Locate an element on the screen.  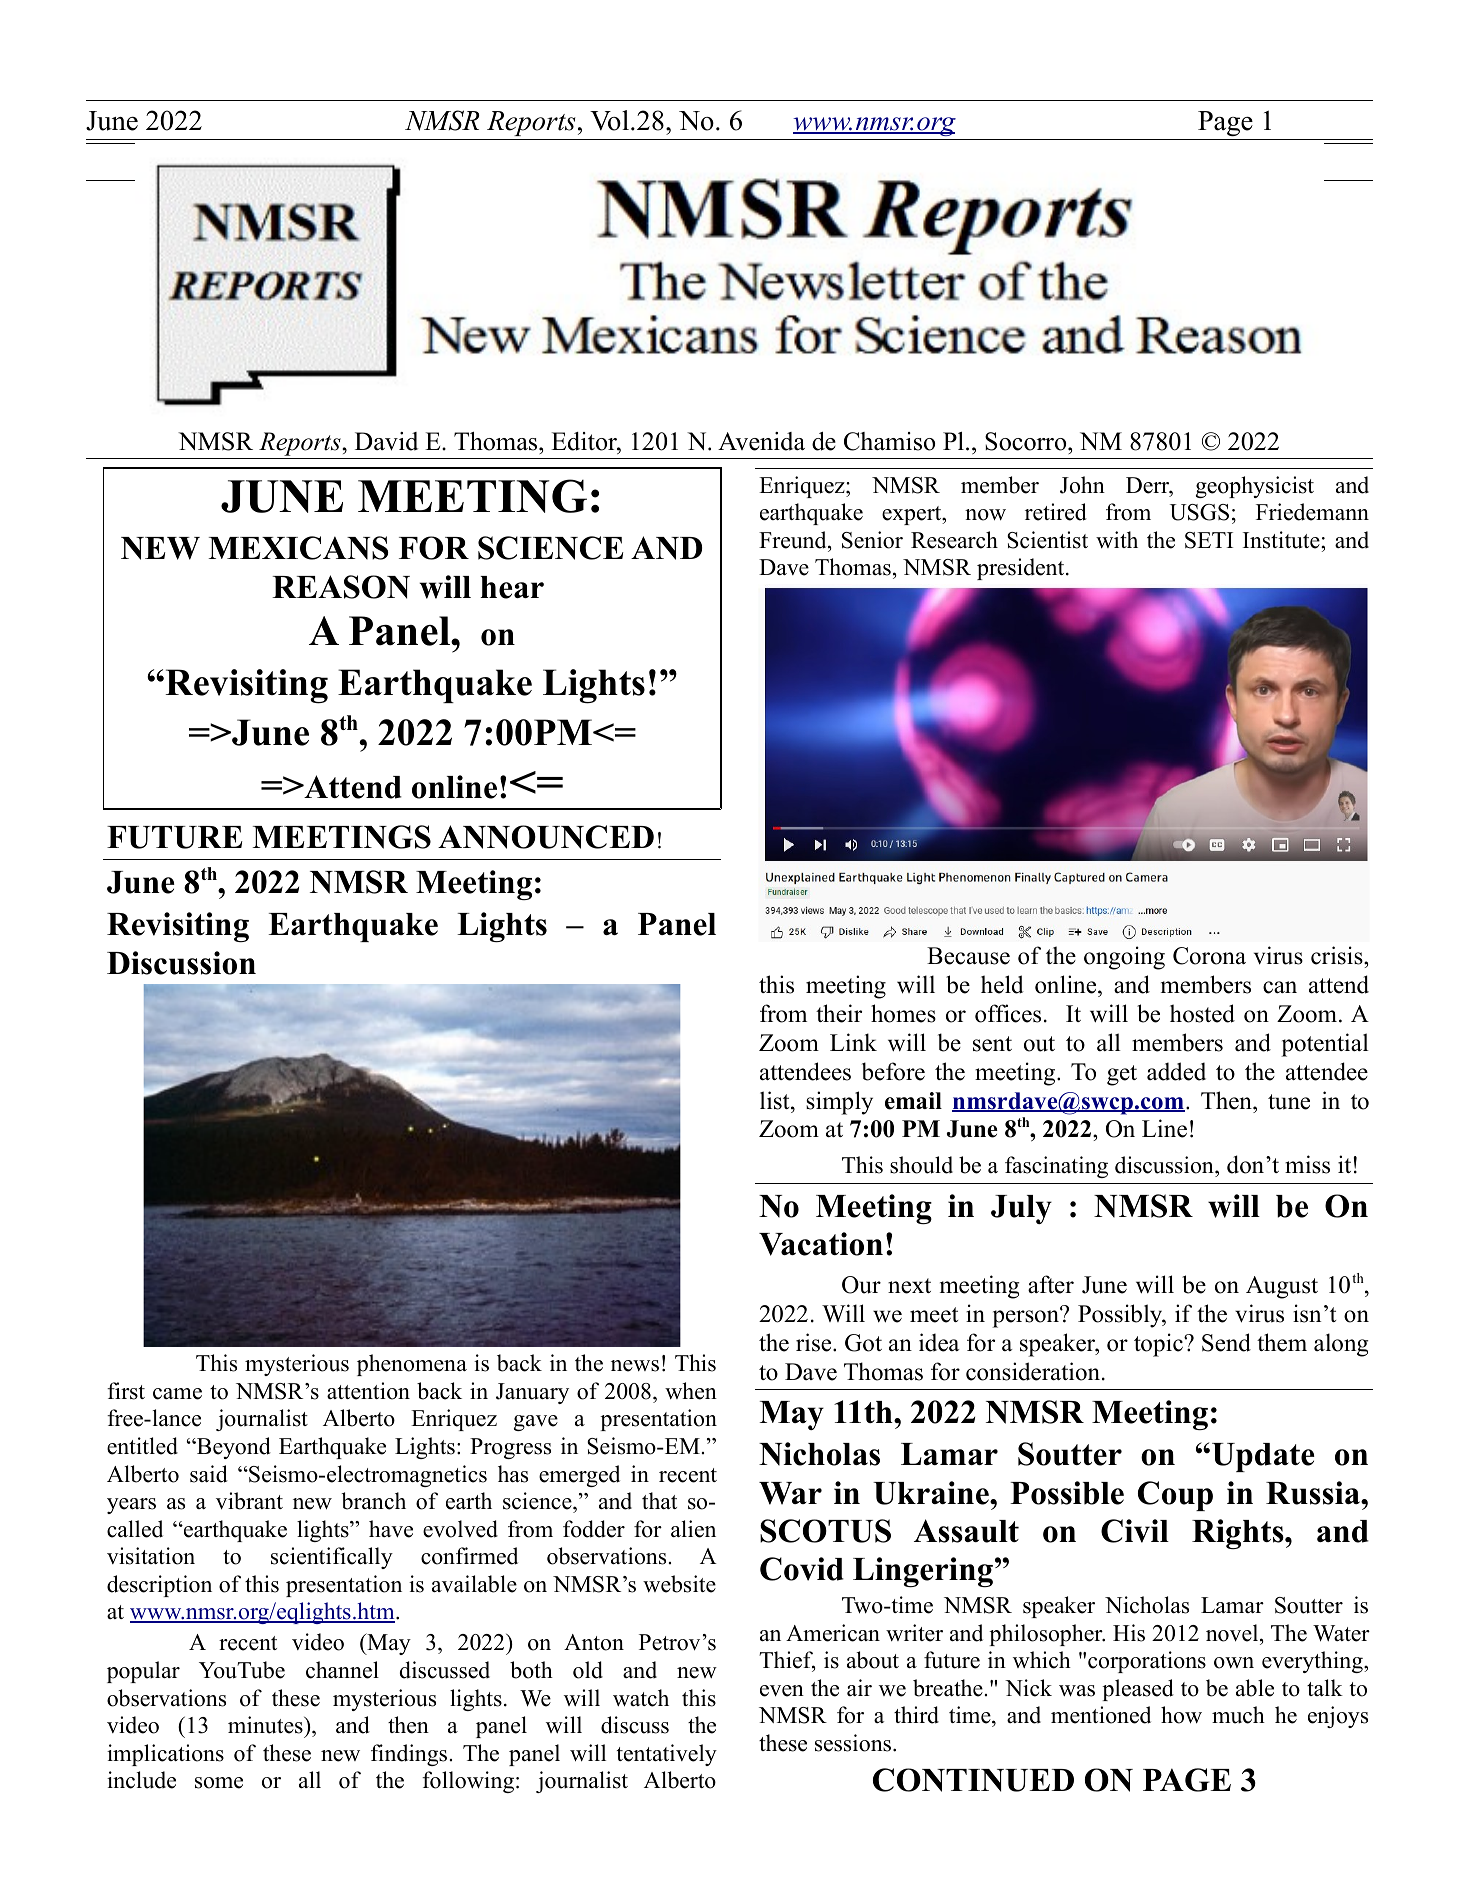
tentatively is located at coordinates (666, 1755).
